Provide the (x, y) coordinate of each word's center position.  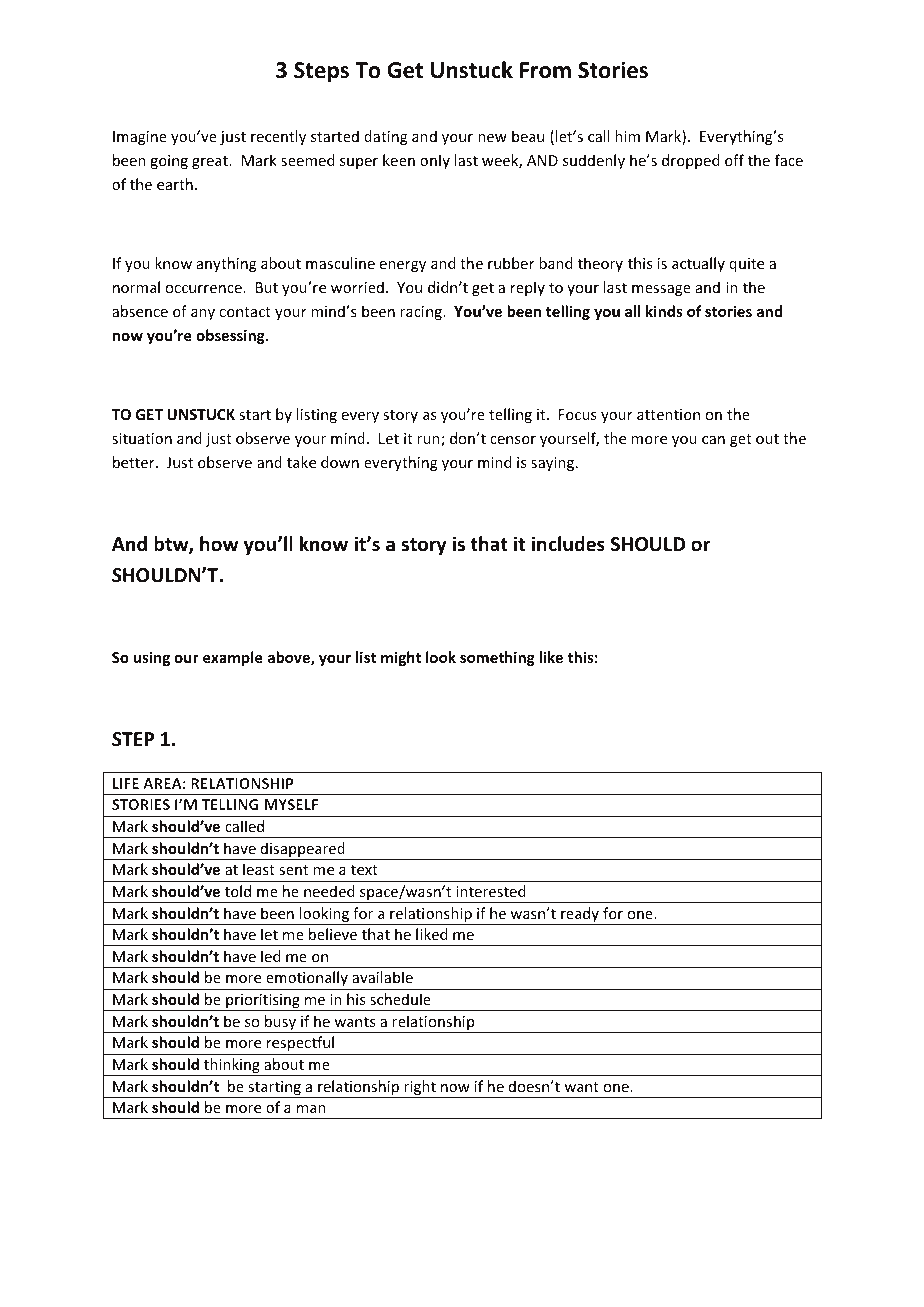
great (211, 162)
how (219, 544)
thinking (232, 1067)
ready (580, 916)
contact (245, 312)
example (233, 658)
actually (698, 264)
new (492, 138)
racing (422, 313)
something (497, 658)
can (713, 440)
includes (568, 544)
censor (513, 440)
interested (491, 891)
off (734, 160)
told (238, 891)
